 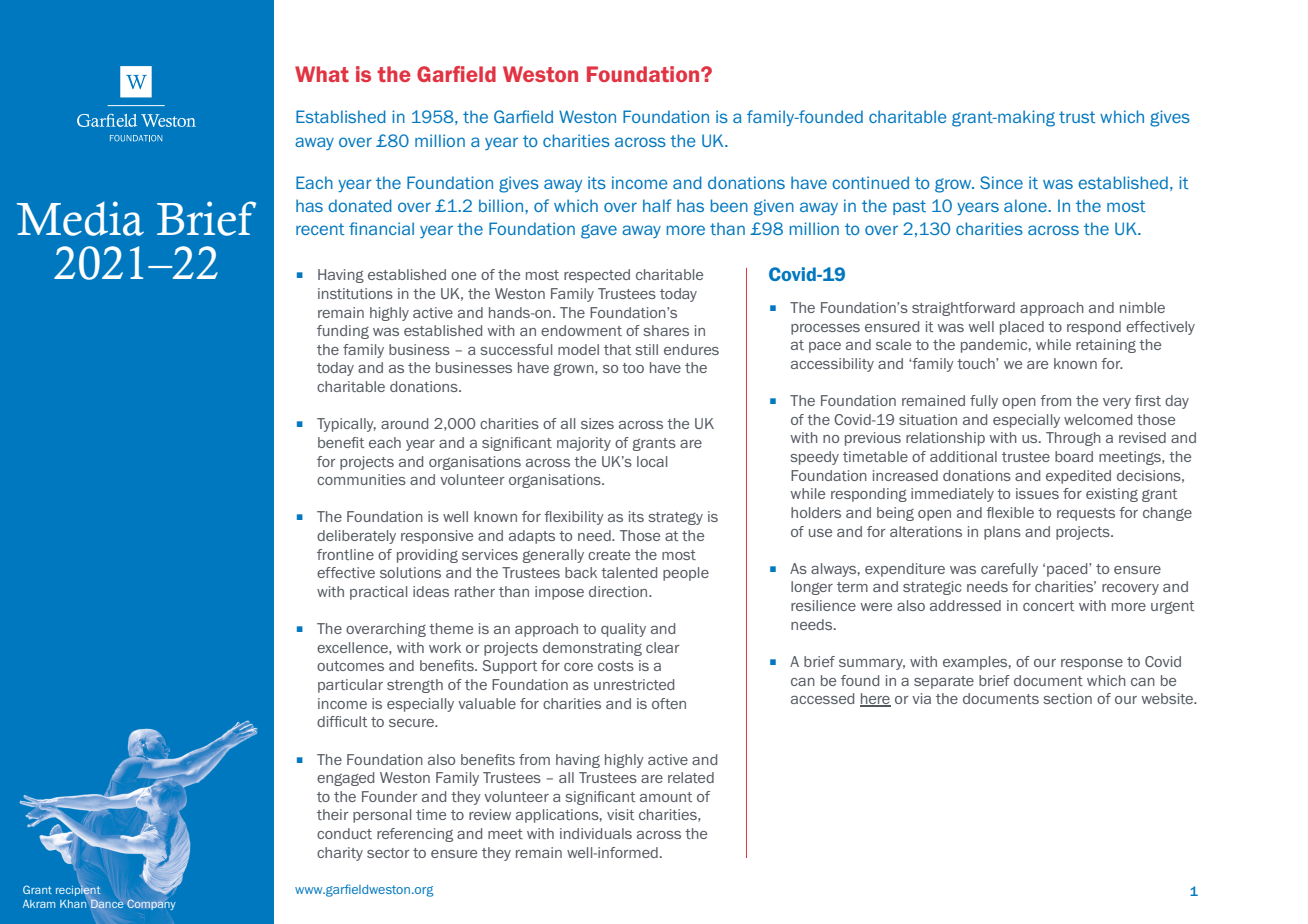 I want to click on What, so click(x=322, y=74).
